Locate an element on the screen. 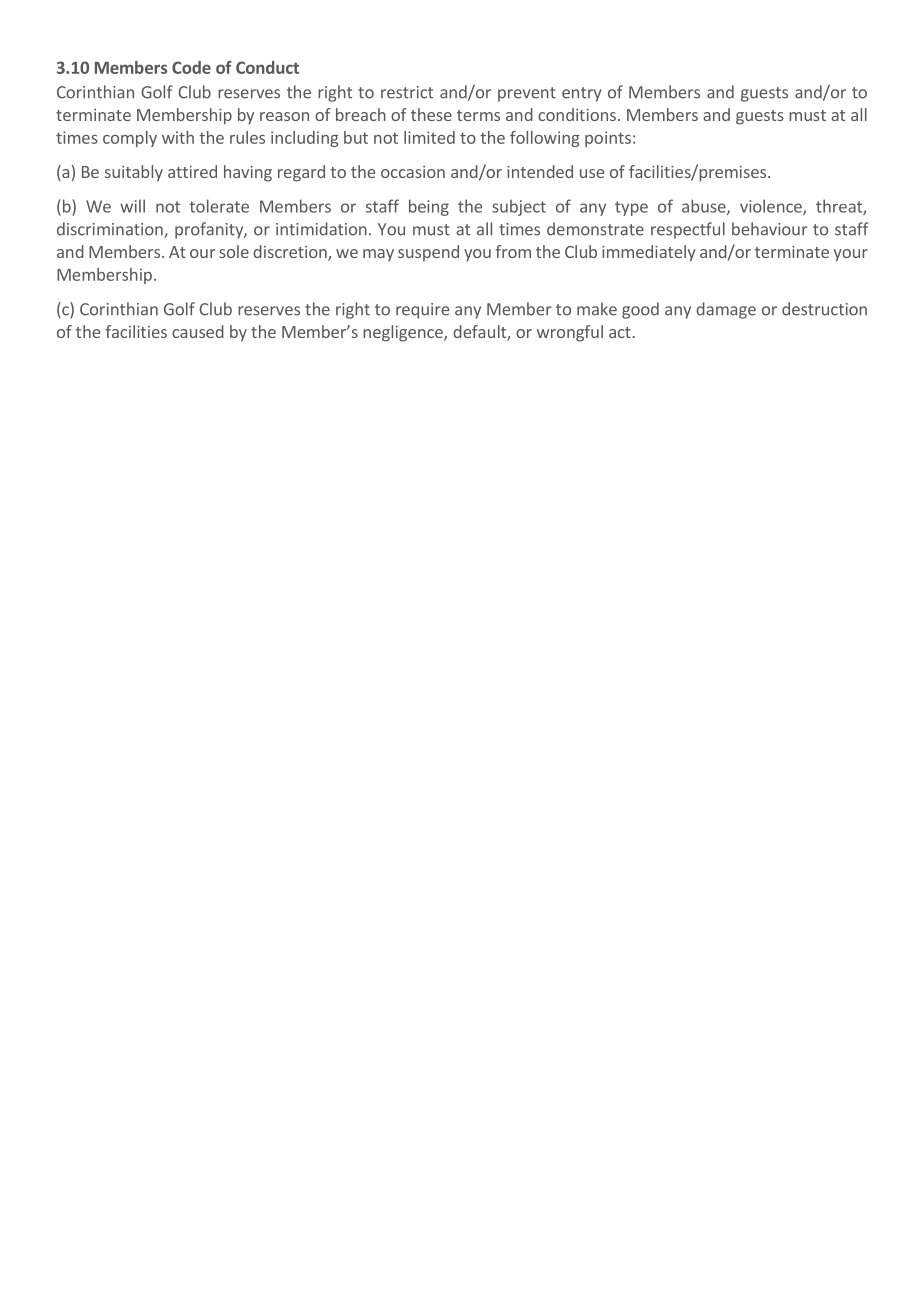 This screenshot has height=1308, width=924. caused is located at coordinates (198, 331).
